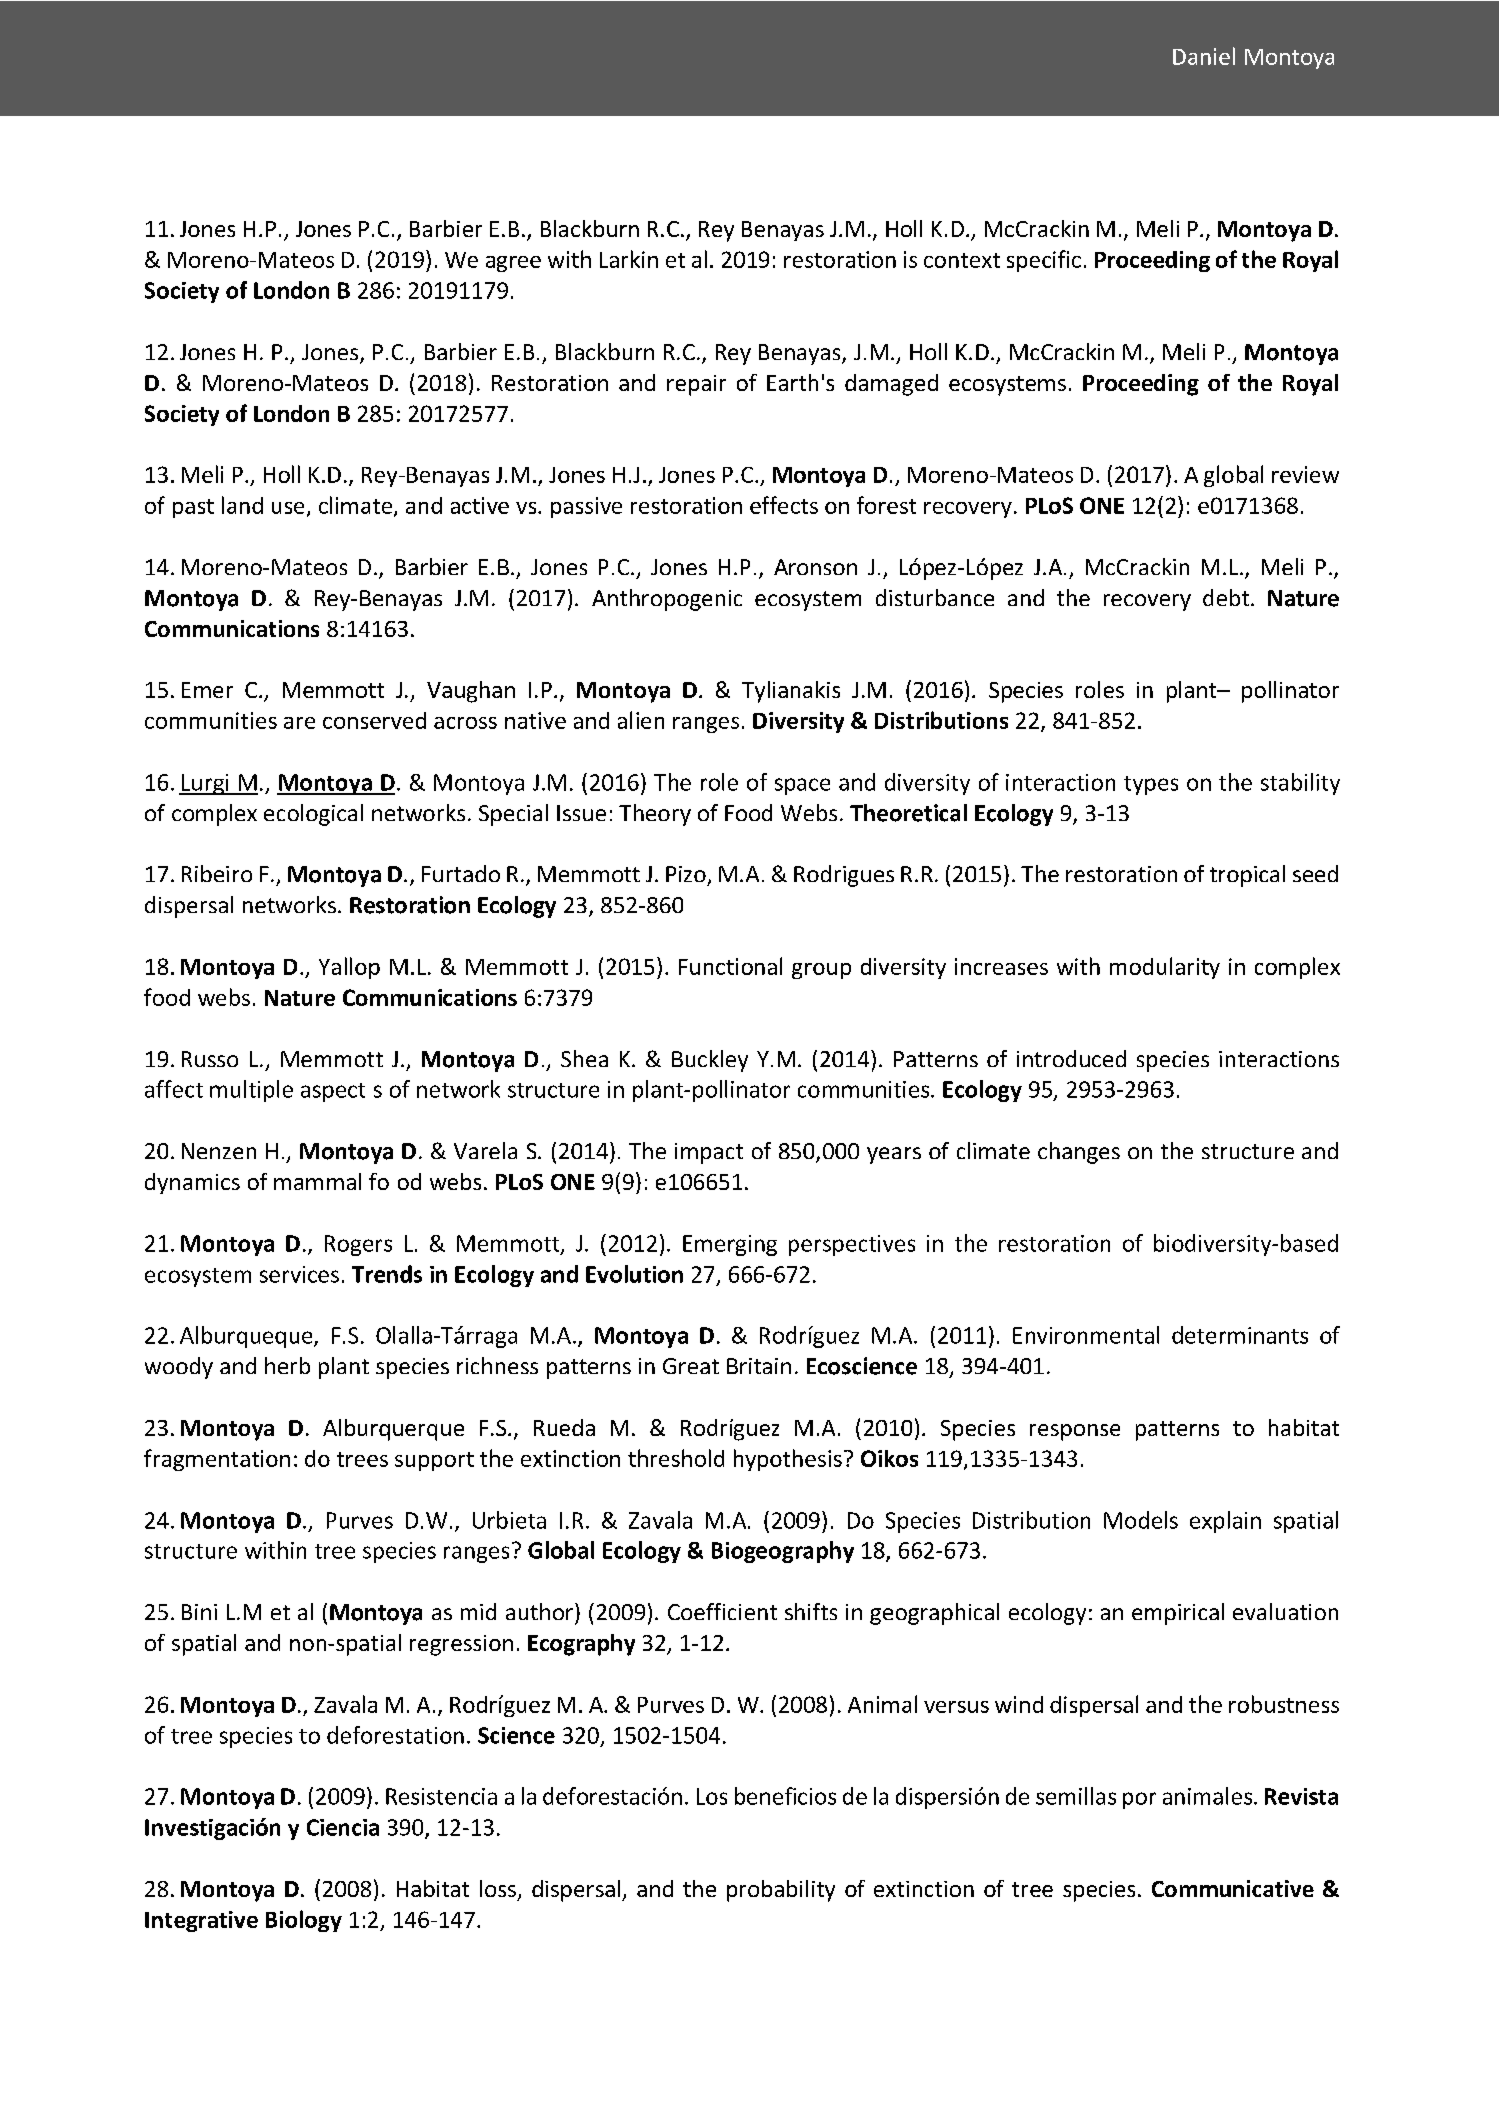 The height and width of the image is (2120, 1499). Describe the element at coordinates (730, 966) in the image. I see `Functional` at that location.
